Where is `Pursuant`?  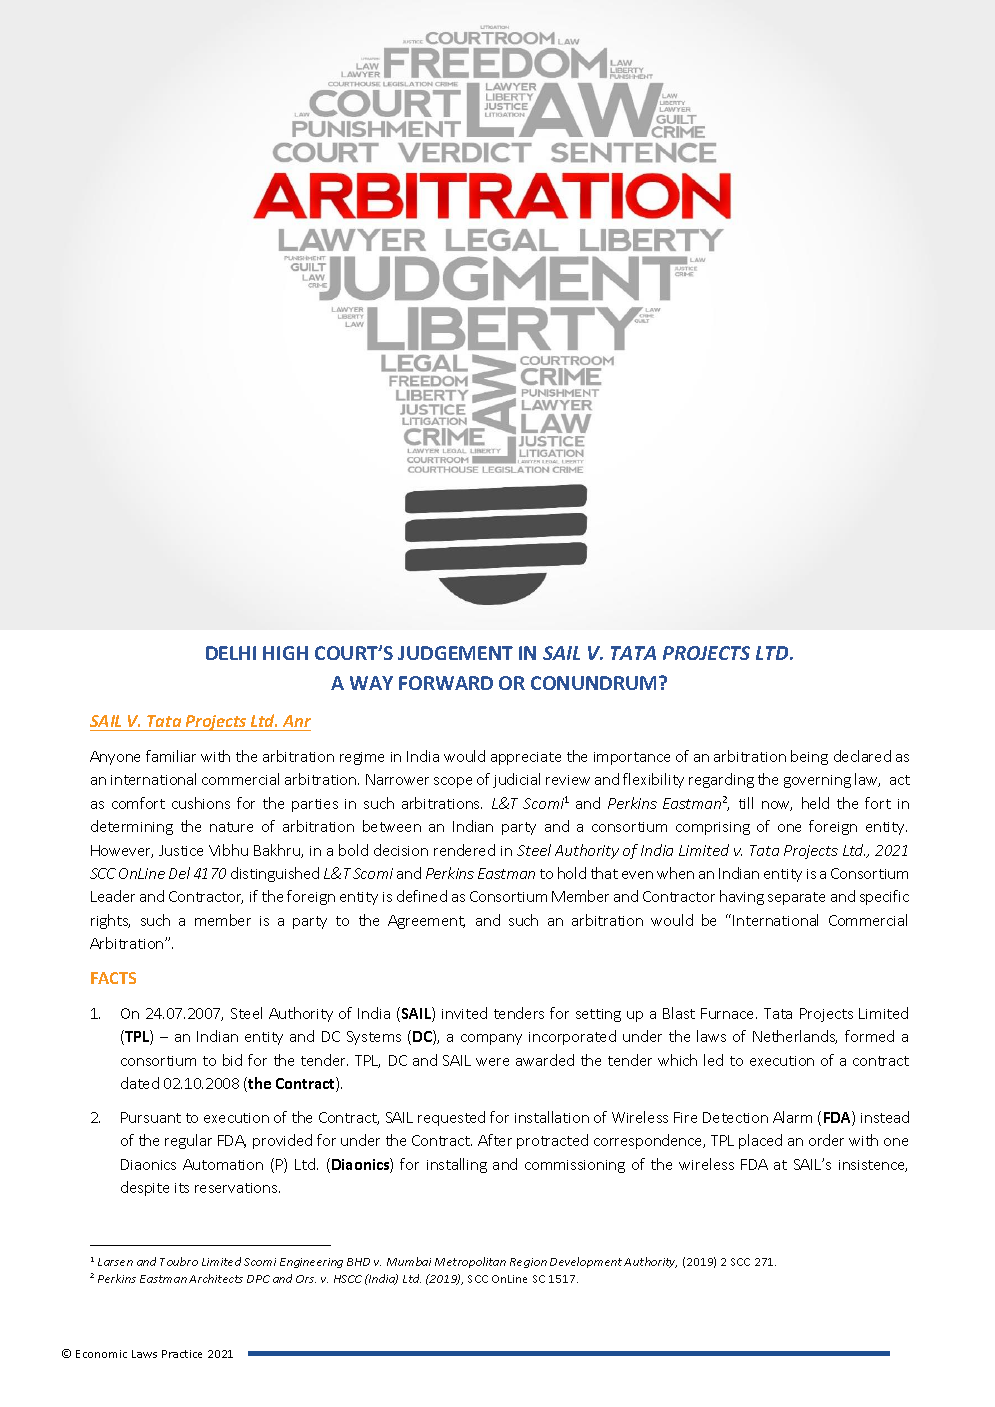
Pursuant is located at coordinates (151, 1117).
